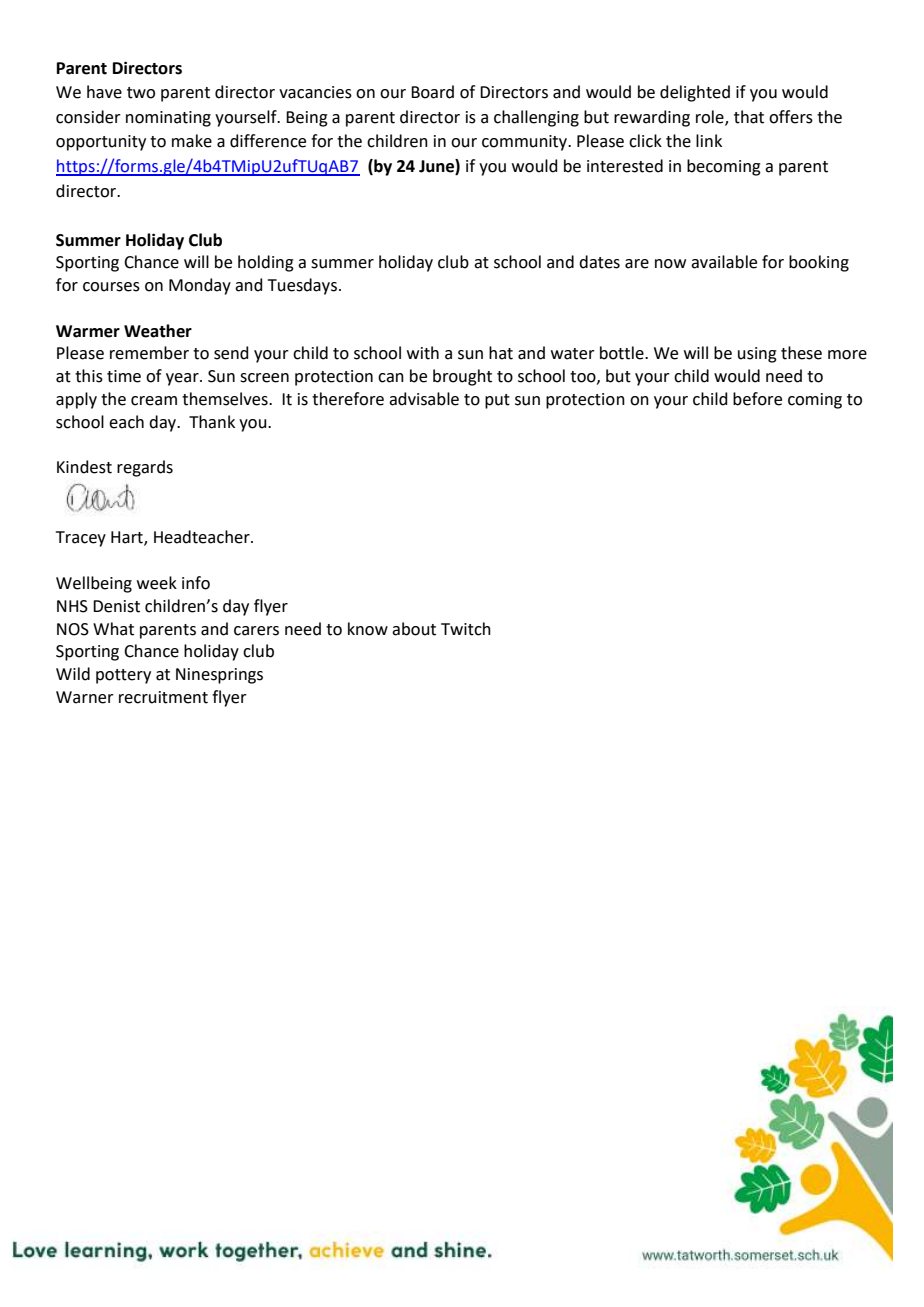 The image size is (924, 1307). Describe the element at coordinates (599, 262) in the image. I see `dates` at that location.
